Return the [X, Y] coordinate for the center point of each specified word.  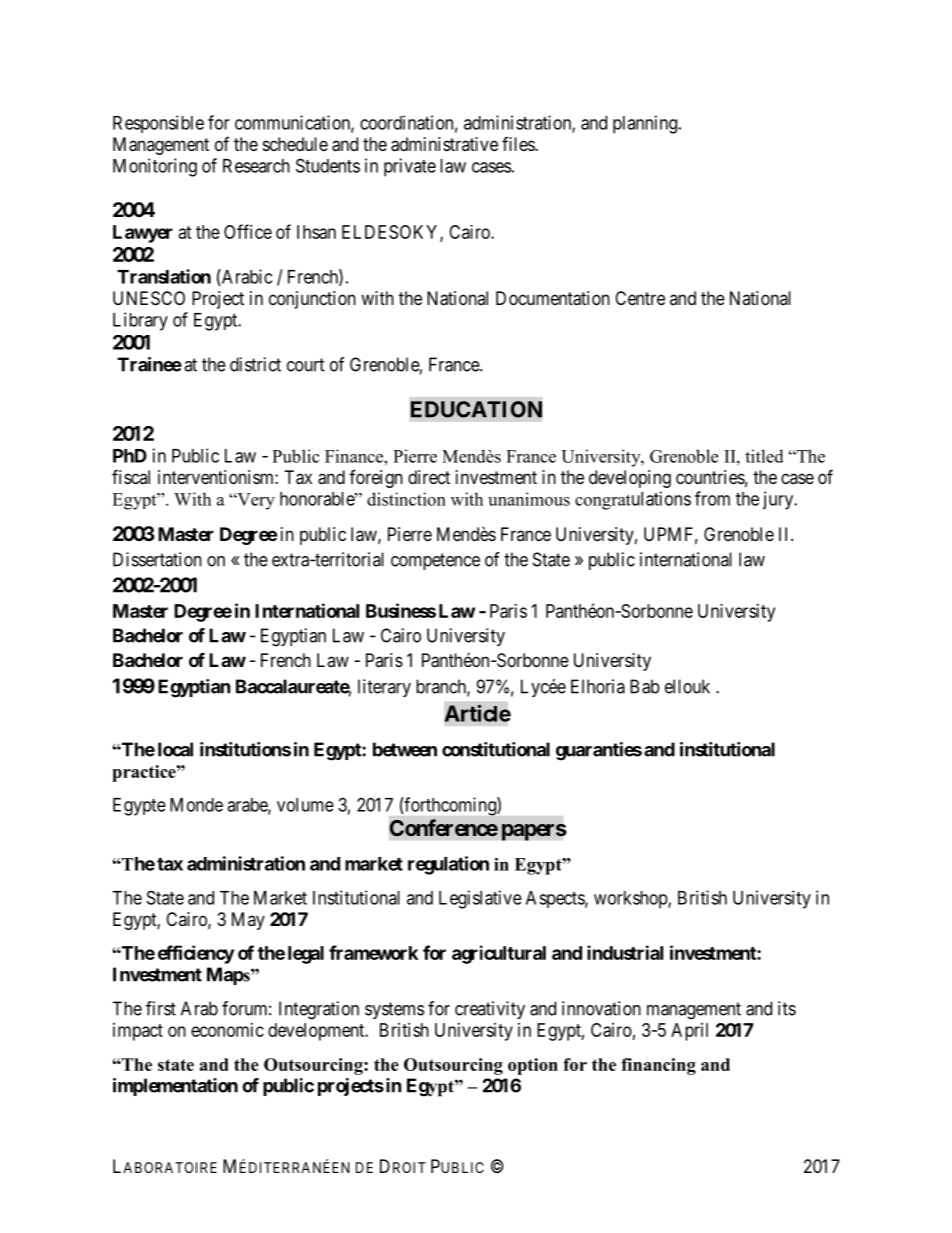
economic [227, 1030]
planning [646, 124]
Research [256, 166]
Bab [645, 686]
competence [435, 561]
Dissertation [157, 559]
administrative [444, 144]
